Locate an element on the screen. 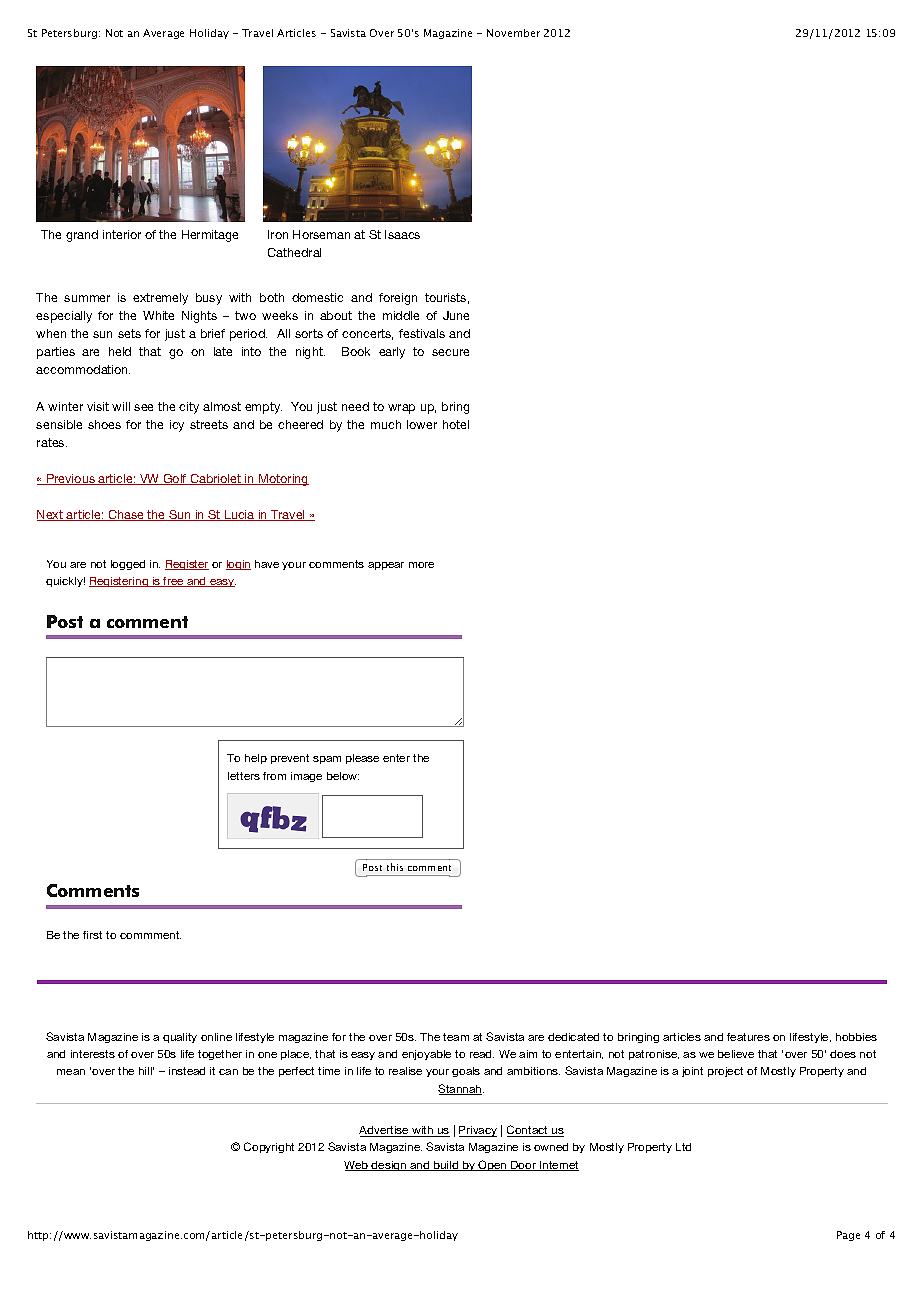 The image size is (924, 1308). November is located at coordinates (513, 33).
